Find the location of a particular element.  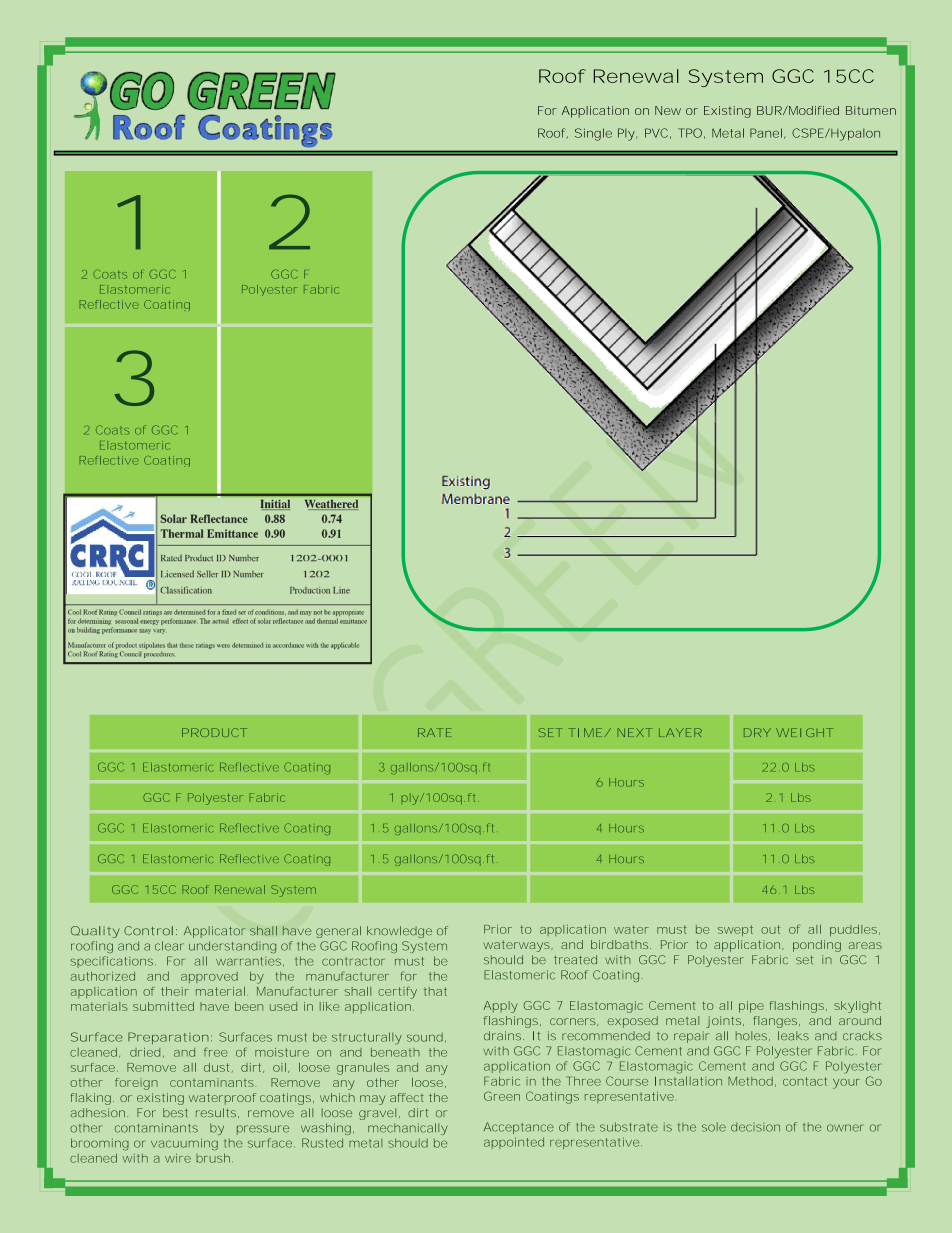

Panel is located at coordinates (766, 133).
